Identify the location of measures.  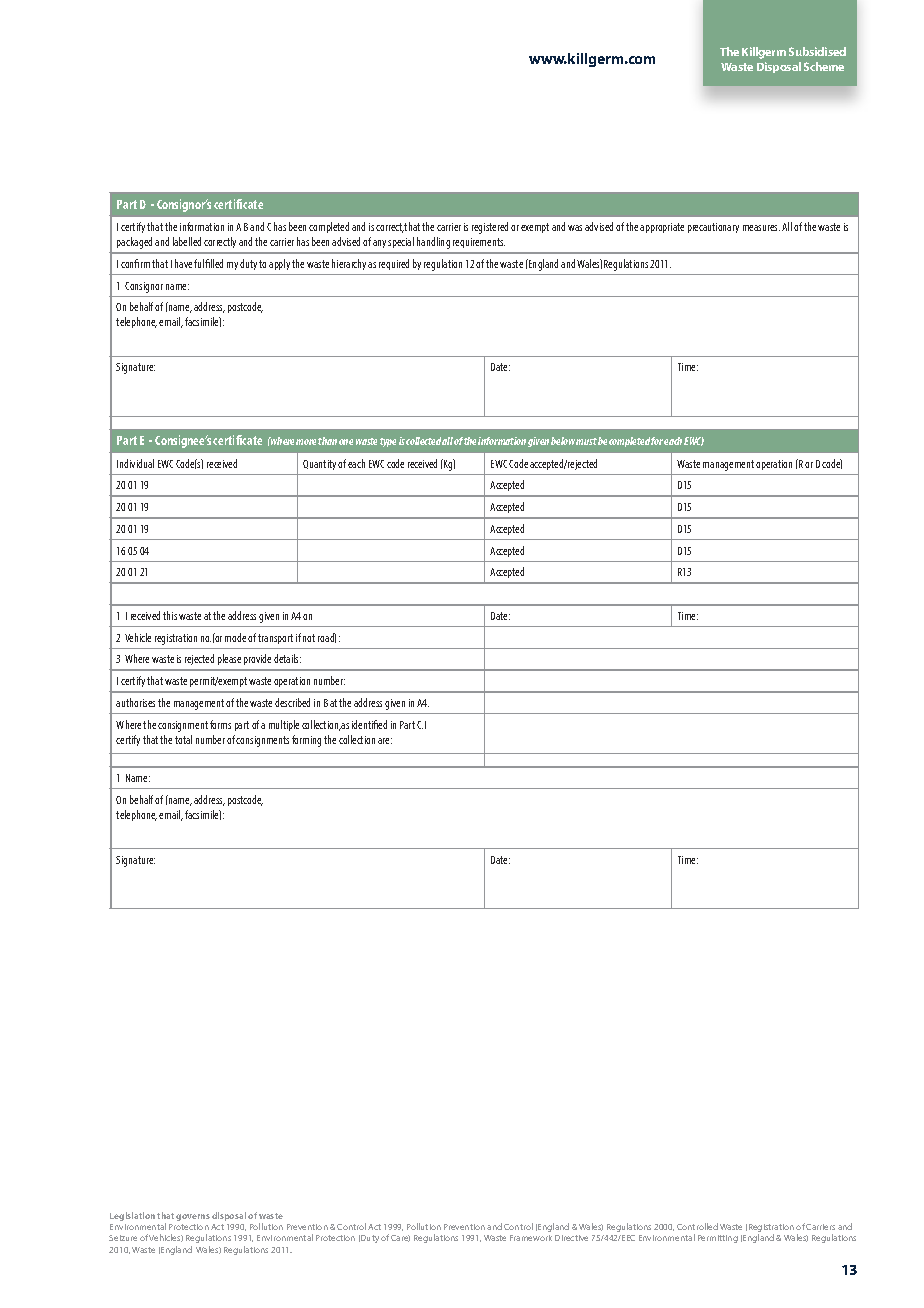
(761, 228).
